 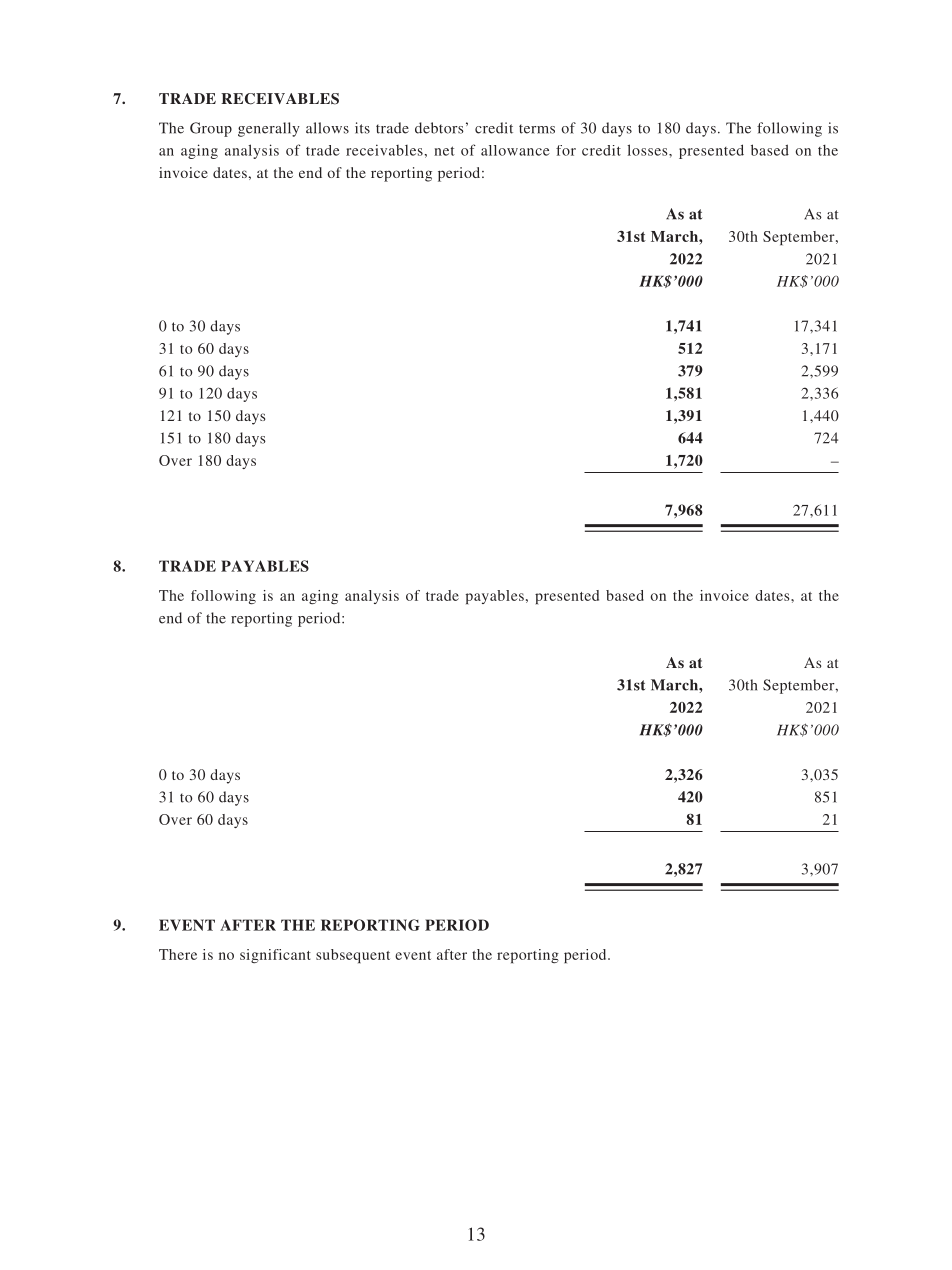 I want to click on its, so click(x=362, y=128).
